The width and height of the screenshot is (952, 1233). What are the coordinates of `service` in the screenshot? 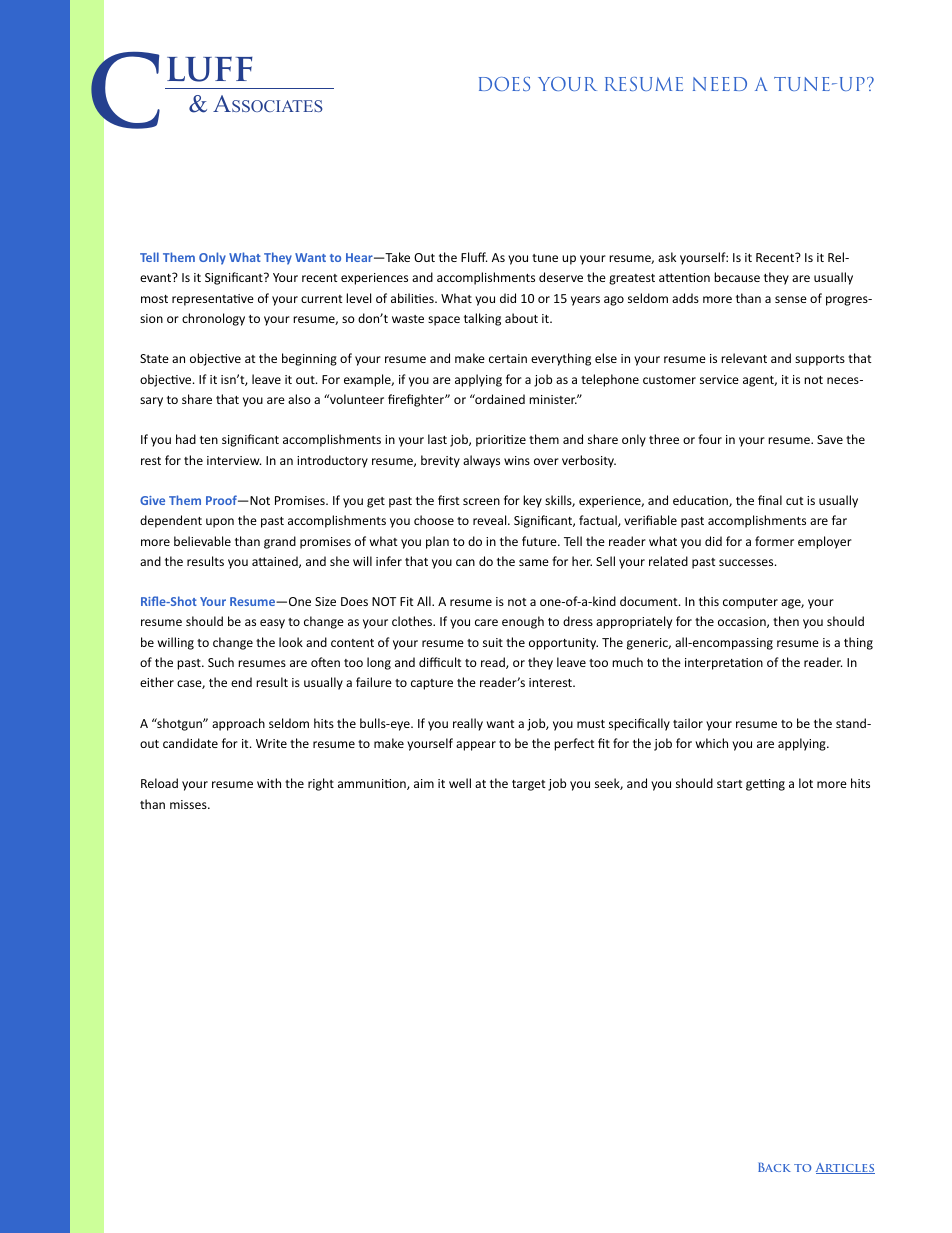 It's located at (719, 379).
